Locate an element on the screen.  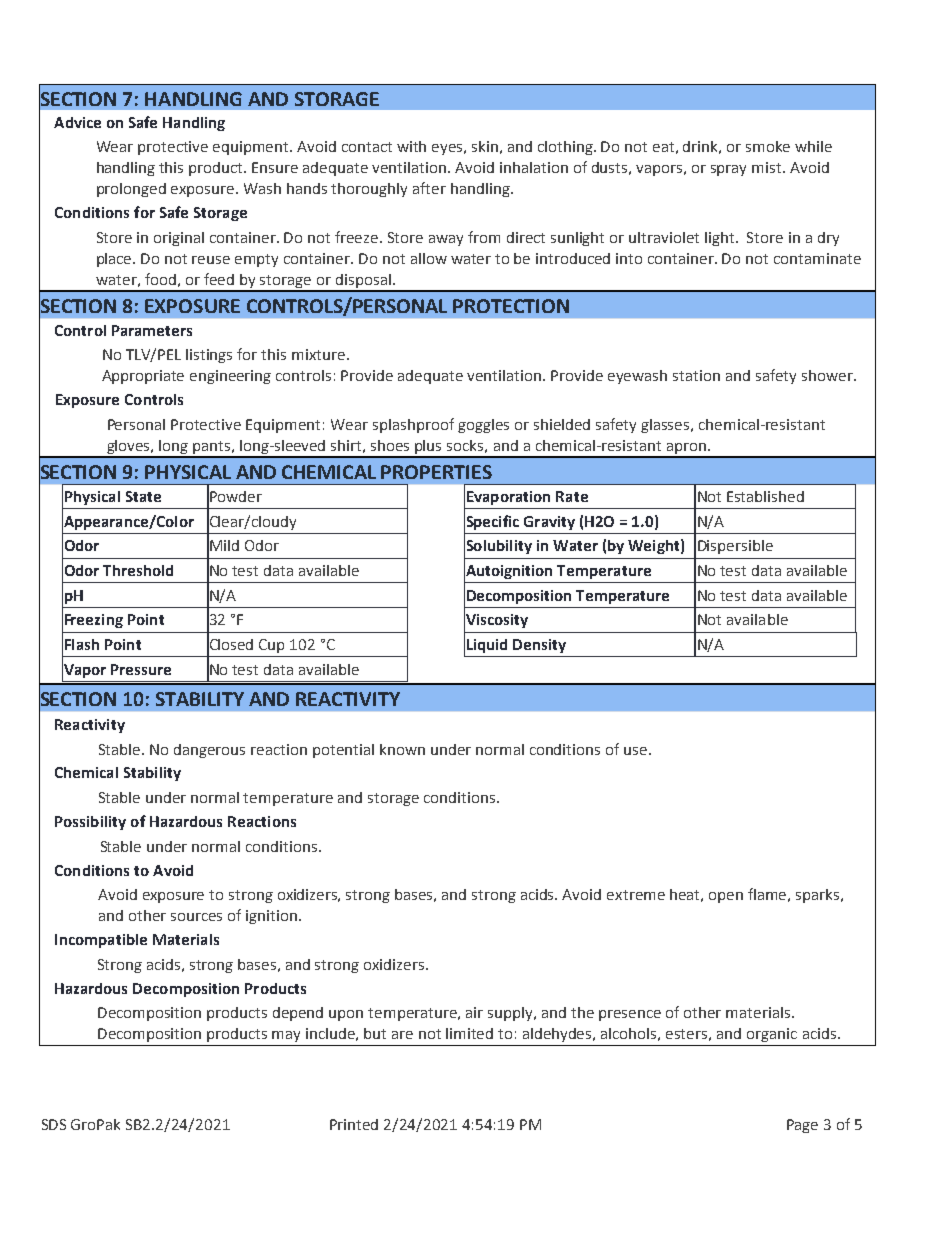
Printed is located at coordinates (354, 1124).
